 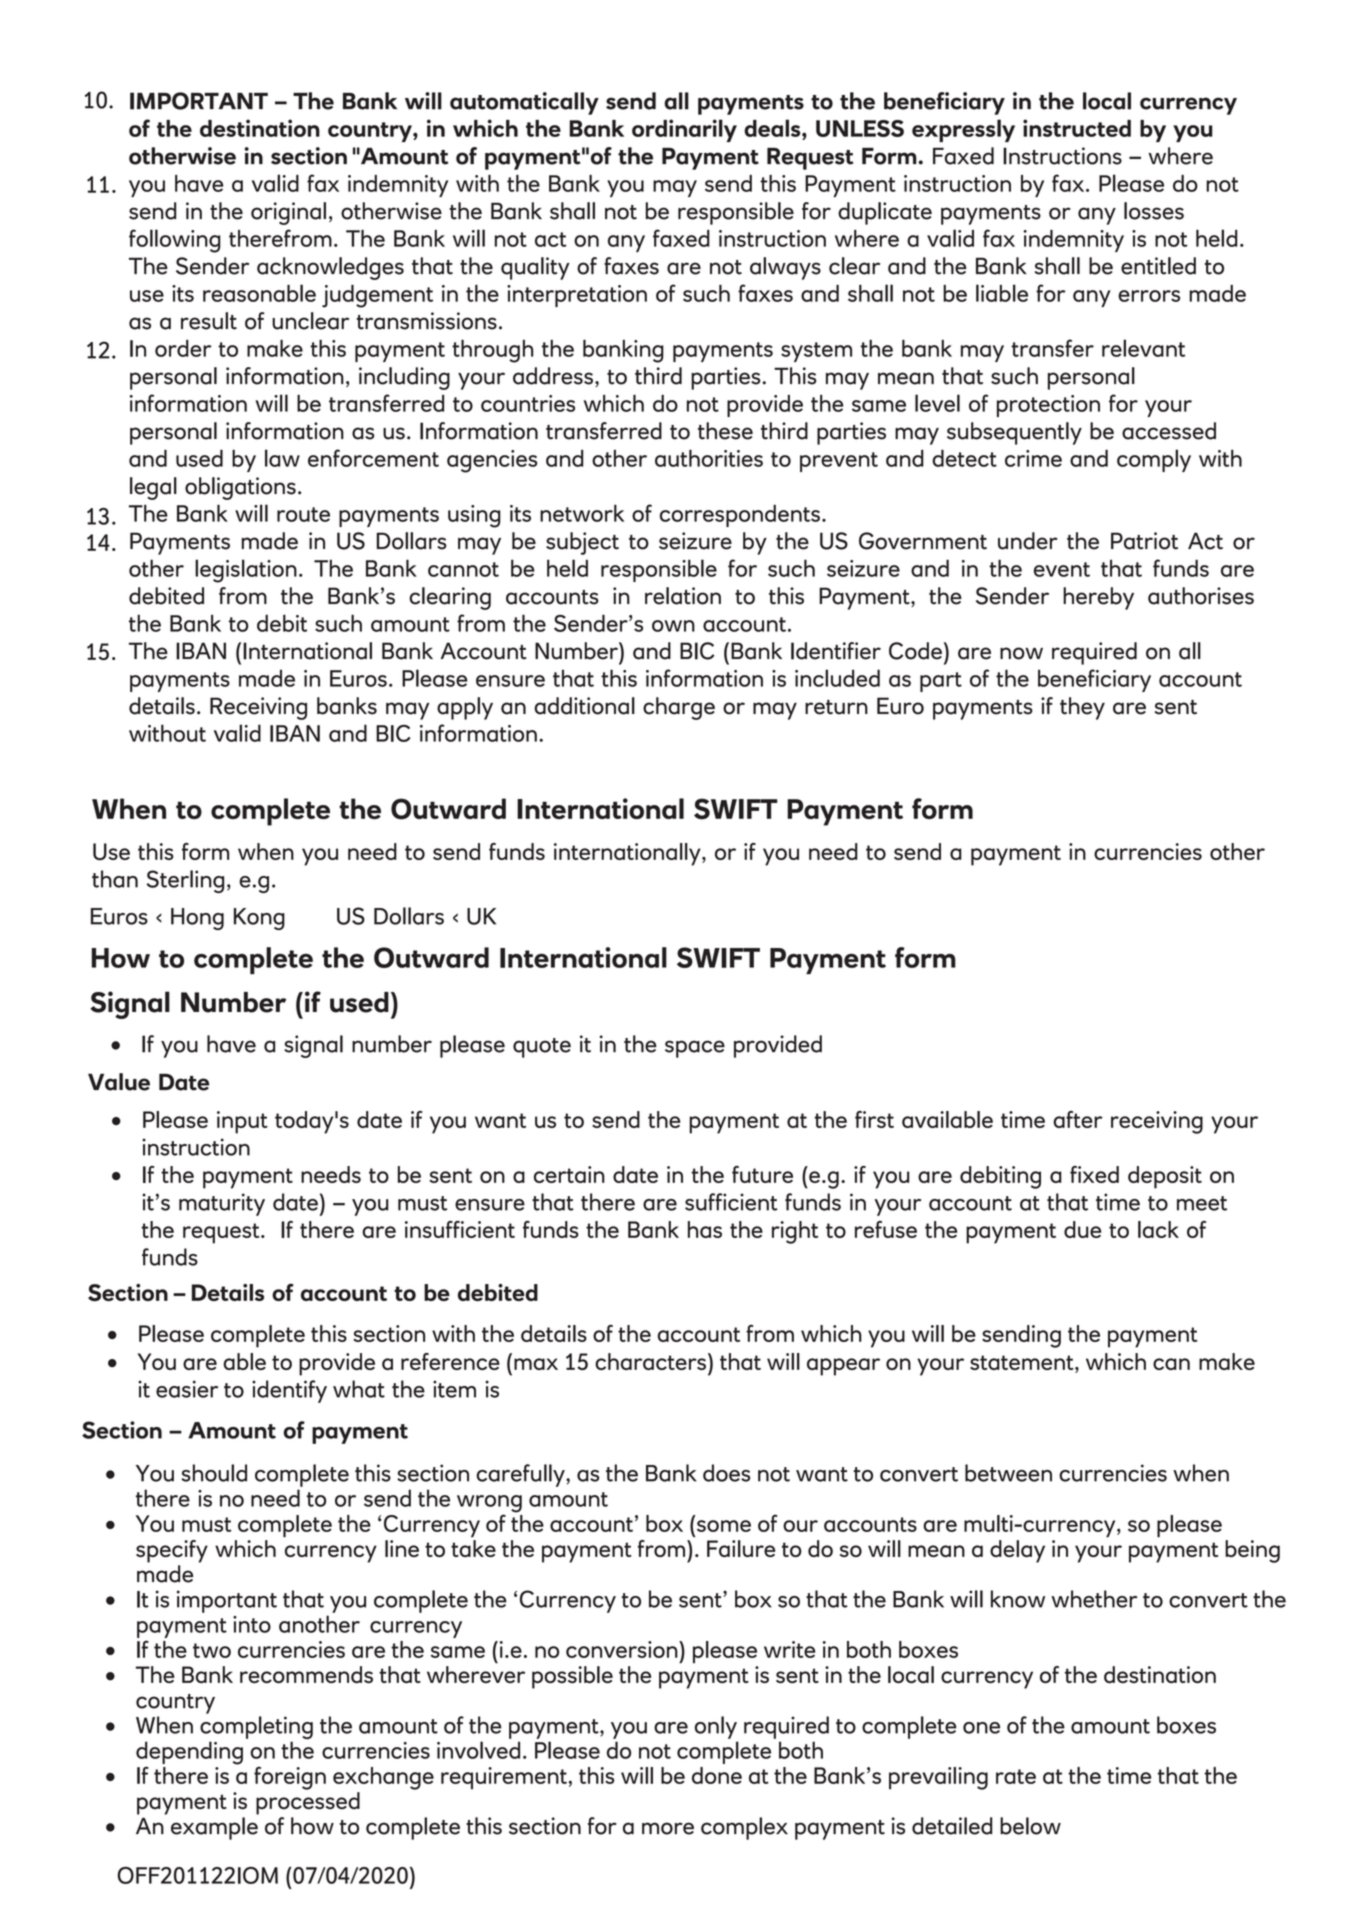 I want to click on original, so click(x=288, y=213).
